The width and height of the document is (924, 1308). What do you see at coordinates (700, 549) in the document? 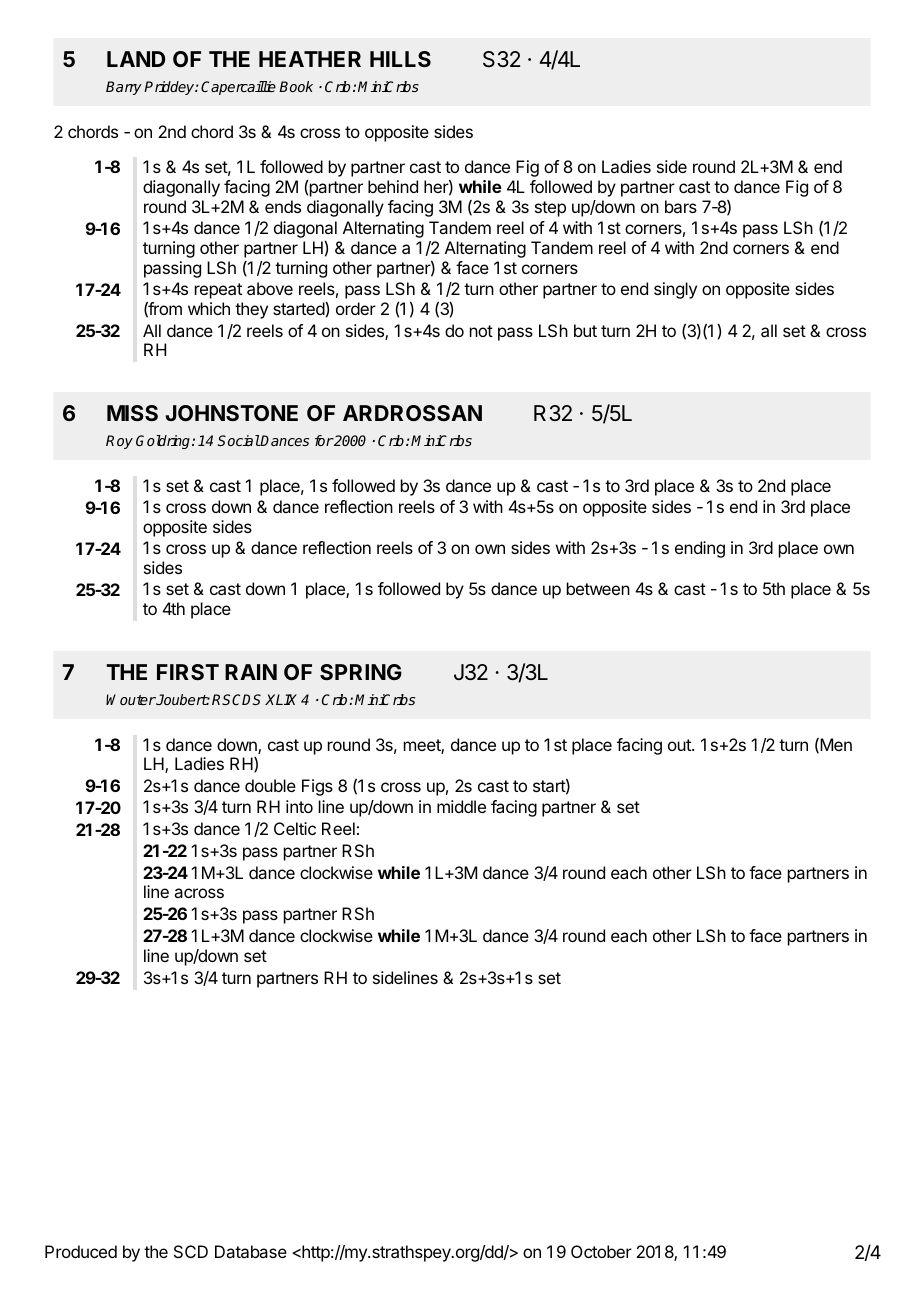
I see `ending` at bounding box center [700, 549].
